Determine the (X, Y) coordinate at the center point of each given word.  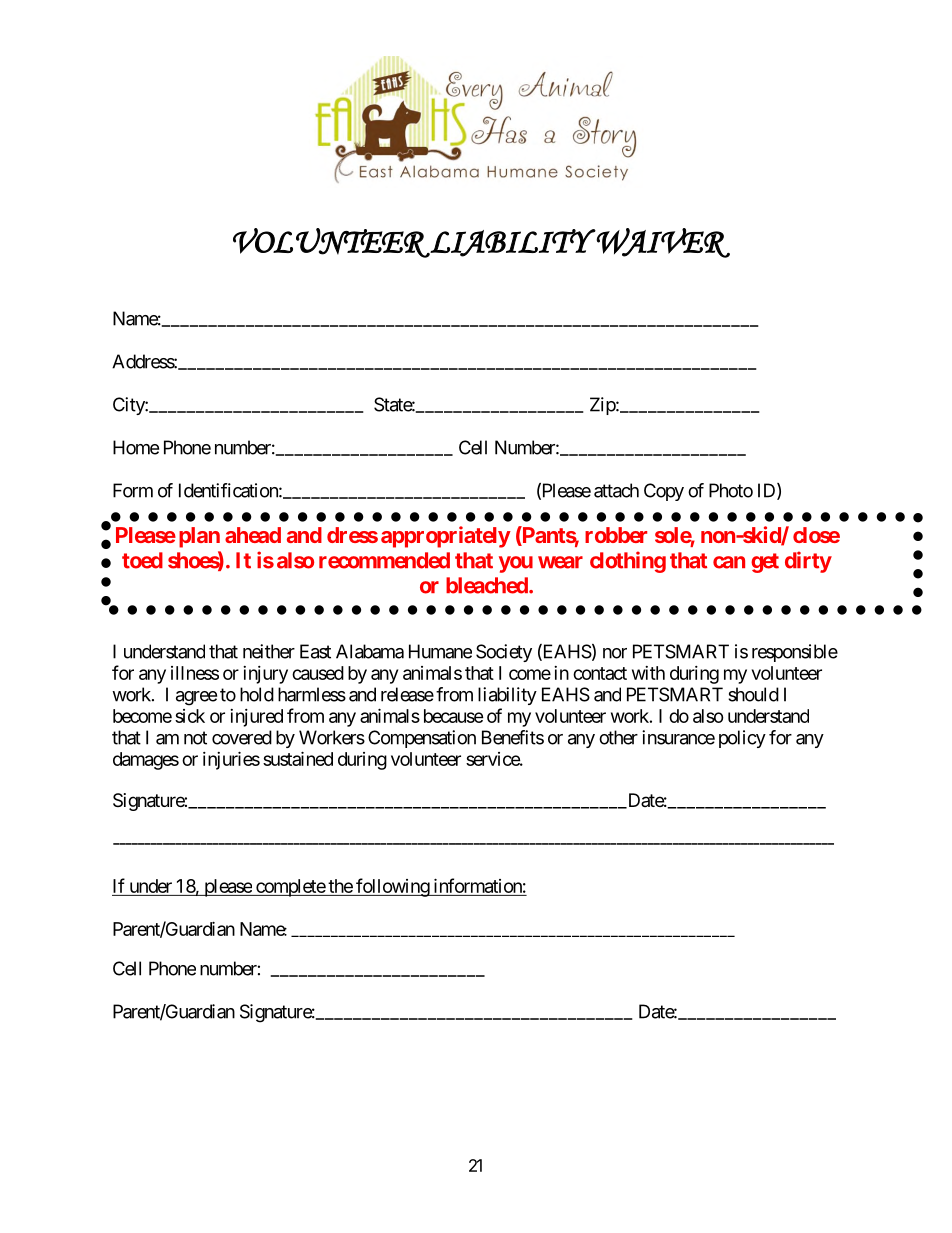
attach (616, 490)
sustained (298, 758)
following (392, 887)
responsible (795, 653)
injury (265, 675)
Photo (731, 490)
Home (136, 447)
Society (504, 653)
